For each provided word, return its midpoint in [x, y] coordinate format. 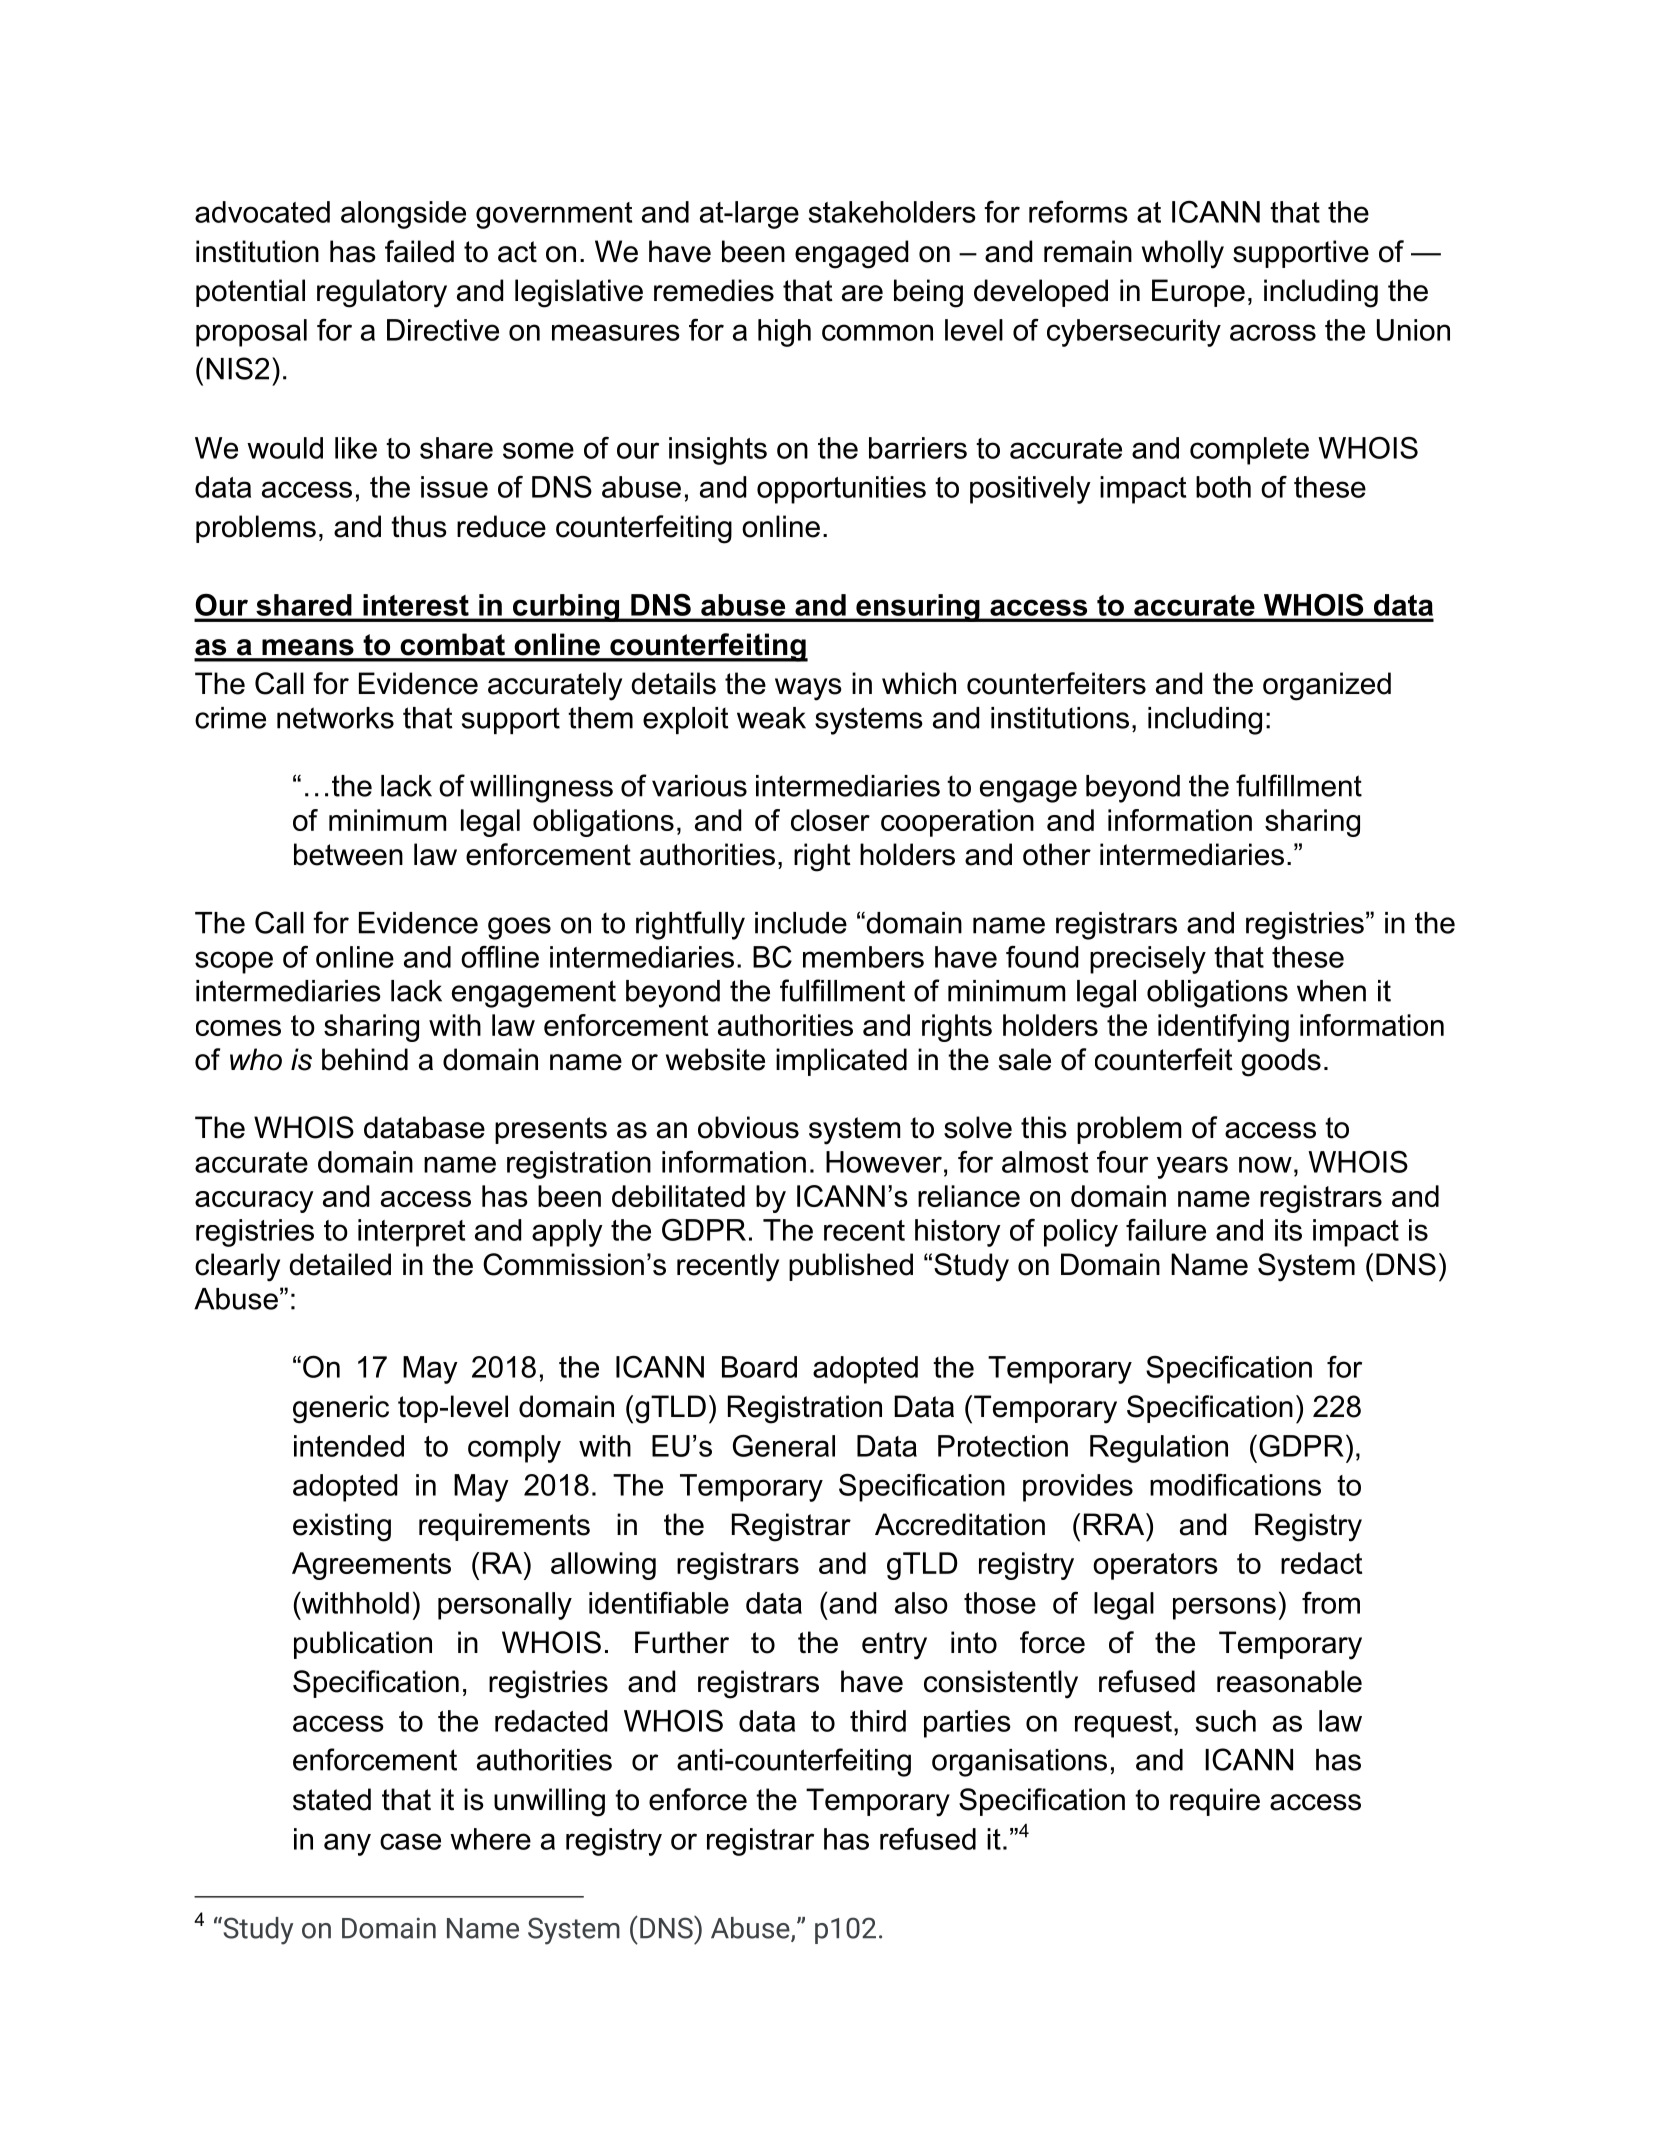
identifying [1223, 1028]
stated [332, 1799]
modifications [1235, 1484]
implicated [841, 1062]
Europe [1198, 293]
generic [341, 1409]
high [784, 333]
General [784, 1445]
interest [416, 605]
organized [1327, 686]
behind [365, 1059]
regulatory [382, 293]
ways [808, 689]
